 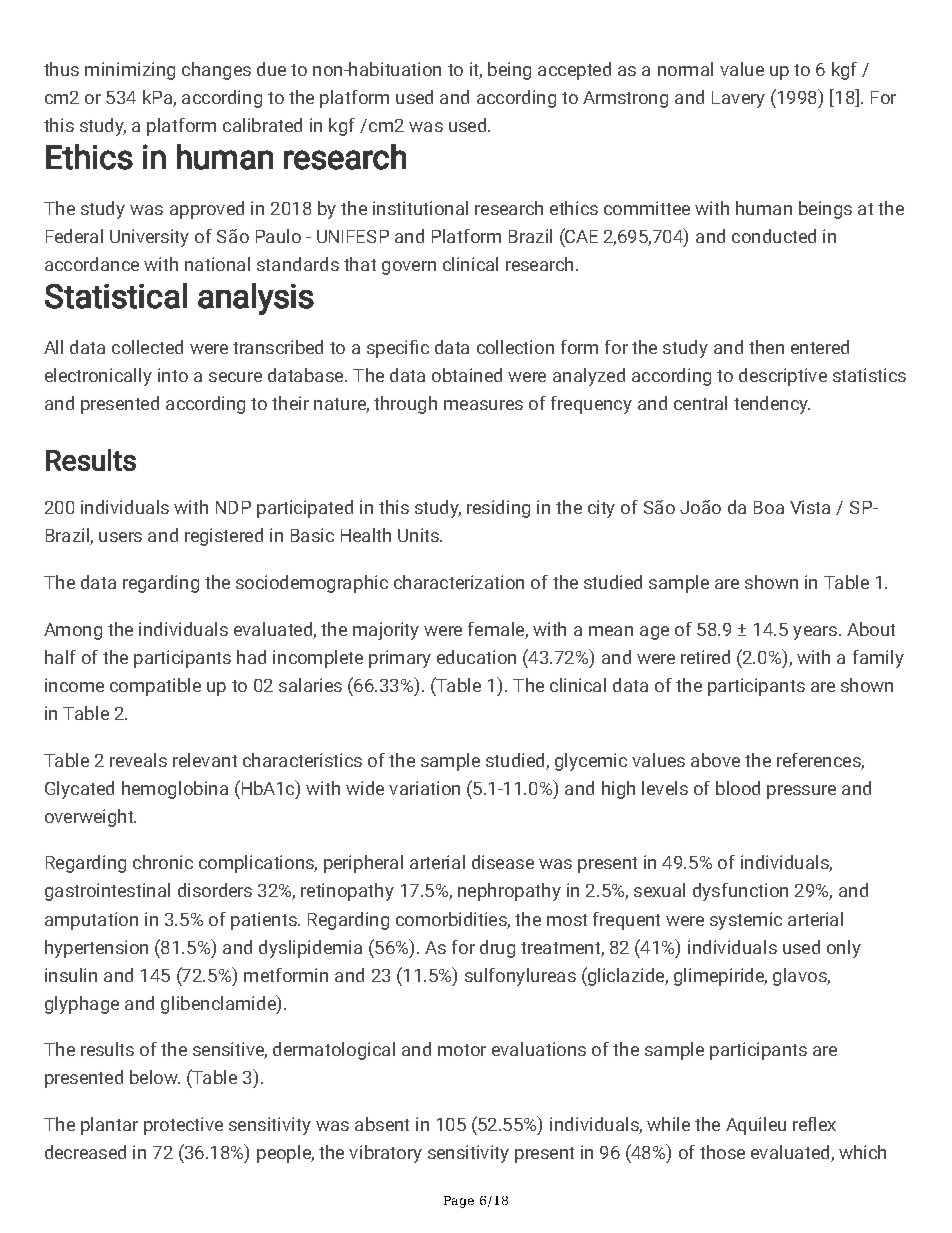 I want to click on minimizing, so click(x=130, y=71).
